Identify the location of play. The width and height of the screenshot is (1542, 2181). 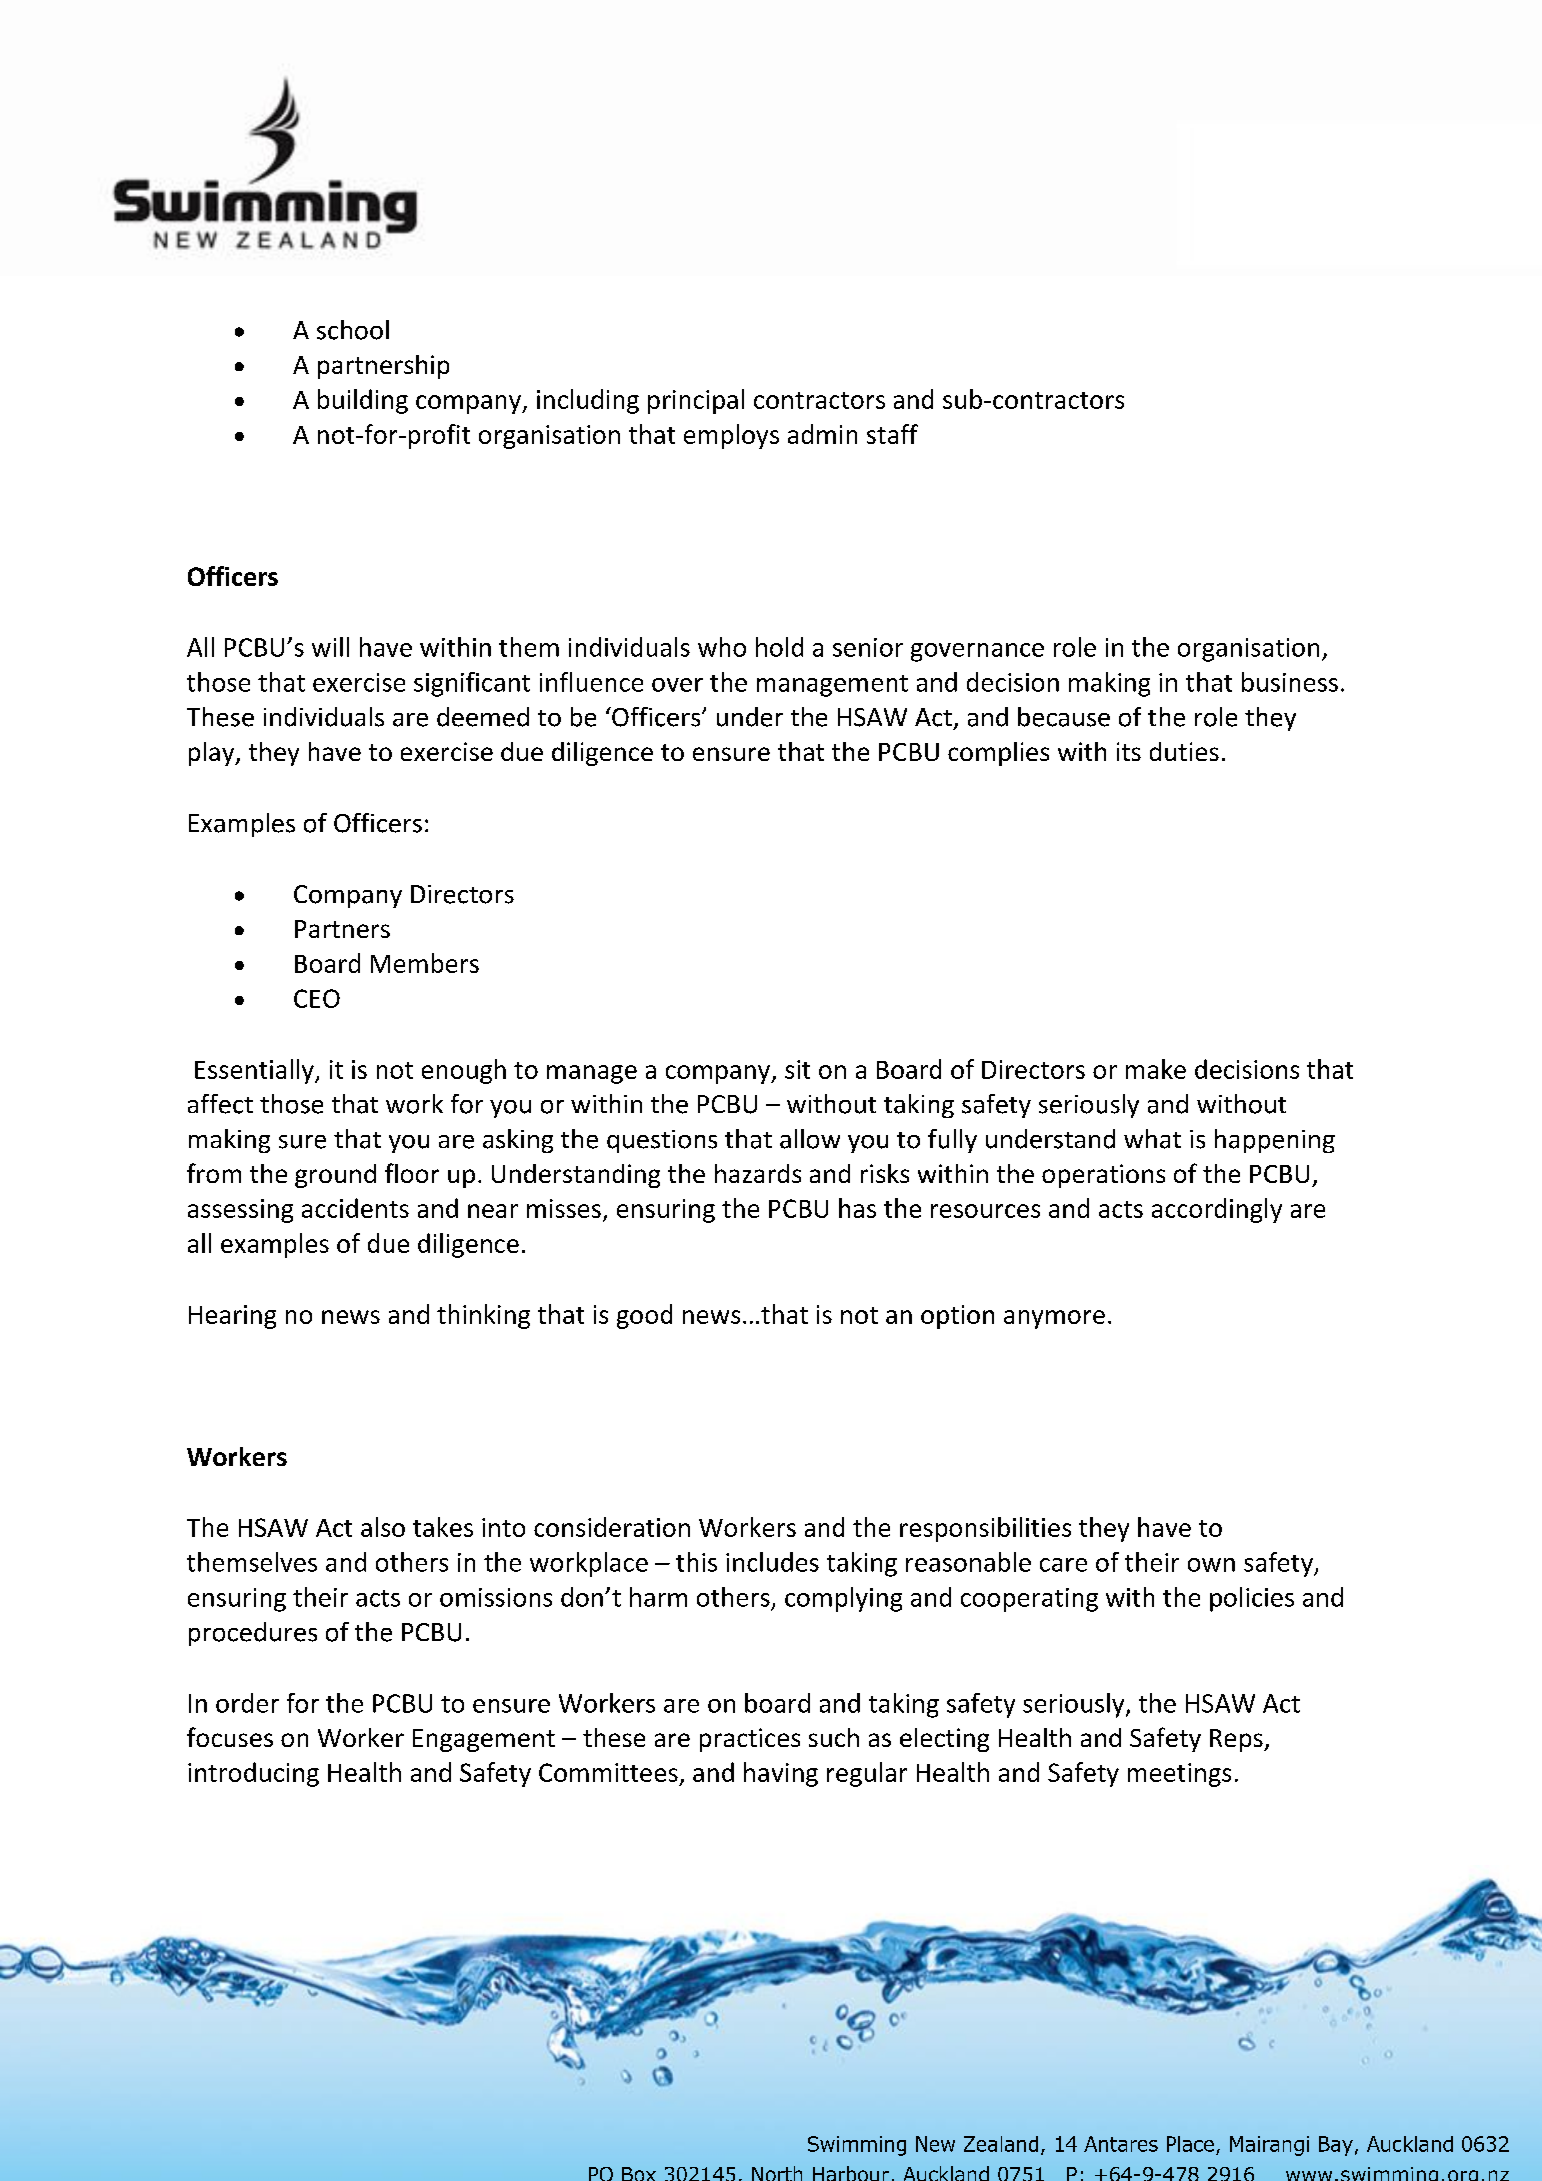
(213, 754).
